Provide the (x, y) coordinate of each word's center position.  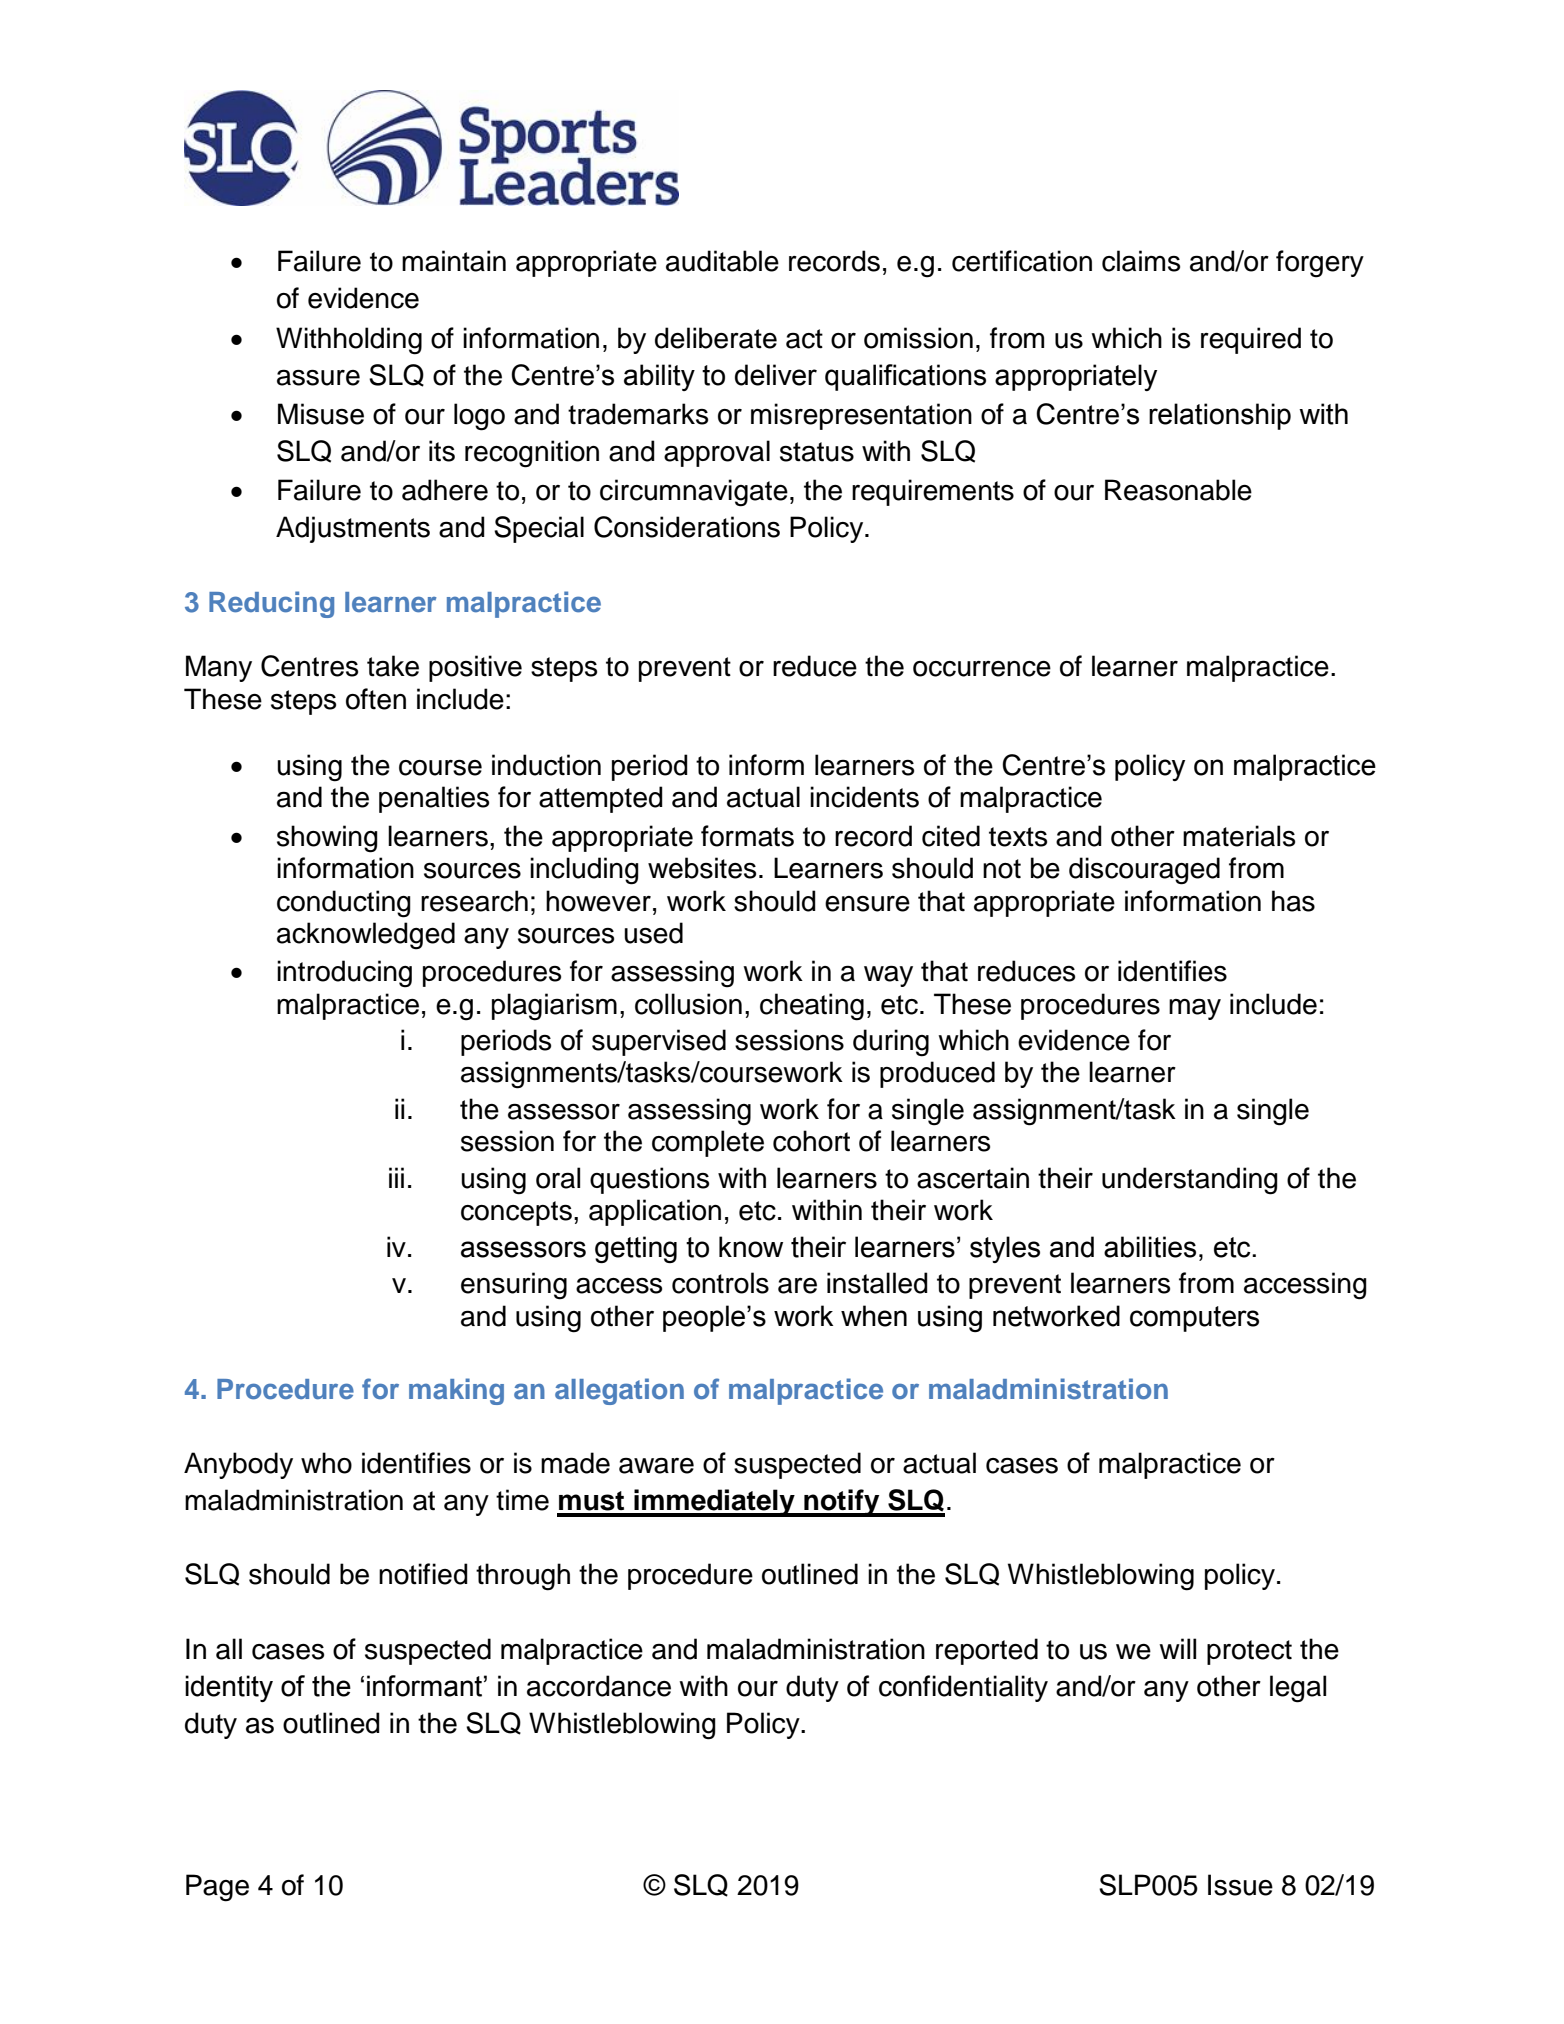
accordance (599, 1686)
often (376, 699)
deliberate (716, 338)
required (1251, 340)
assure (318, 377)
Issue (1240, 1885)
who (326, 1463)
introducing (344, 974)
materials (1239, 836)
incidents (864, 797)
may (1195, 1009)
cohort (811, 1141)
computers (1194, 1319)
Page (217, 1888)
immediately (714, 1503)
